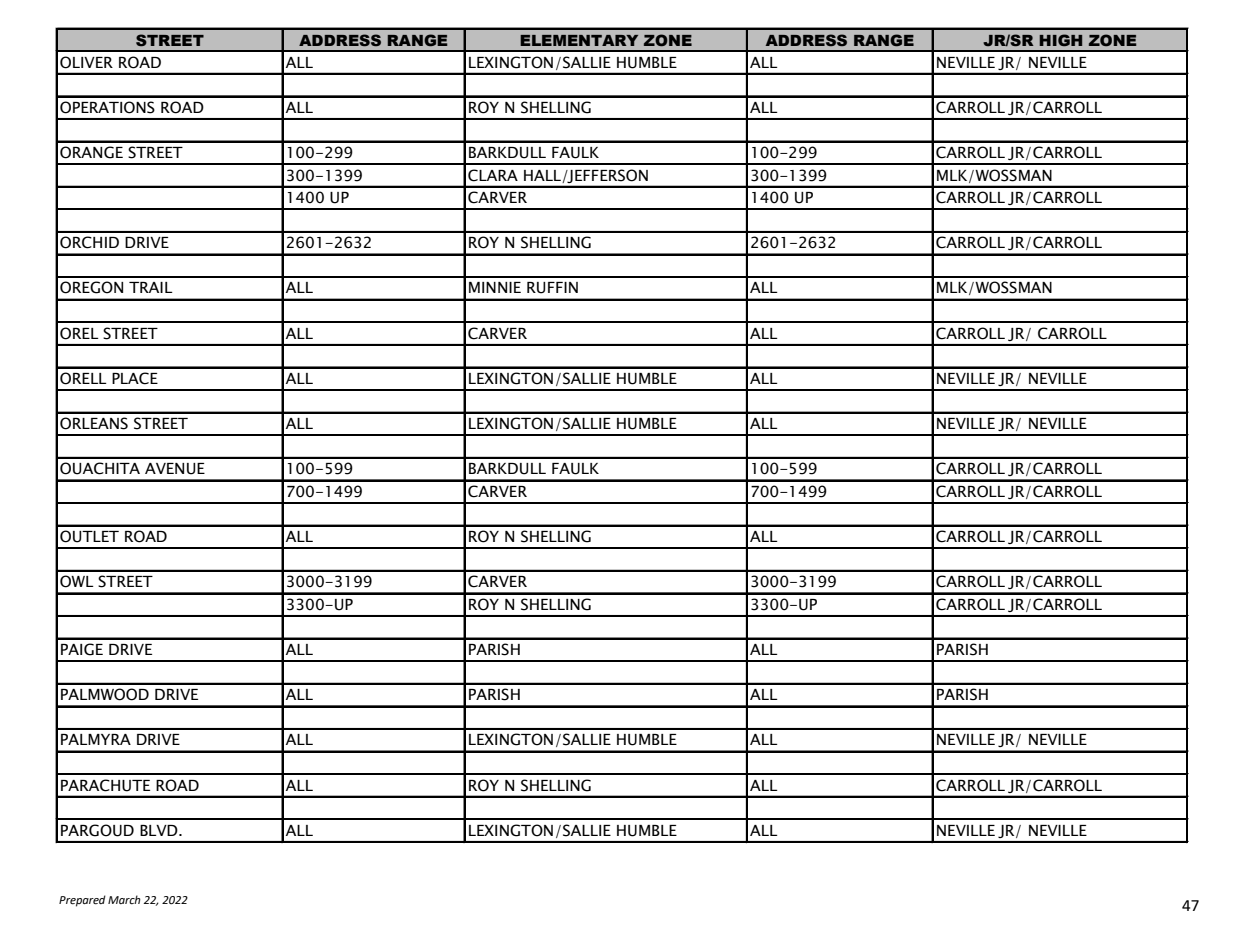  Describe the element at coordinates (151, 287) in the screenshot. I see `TRAIL` at that location.
